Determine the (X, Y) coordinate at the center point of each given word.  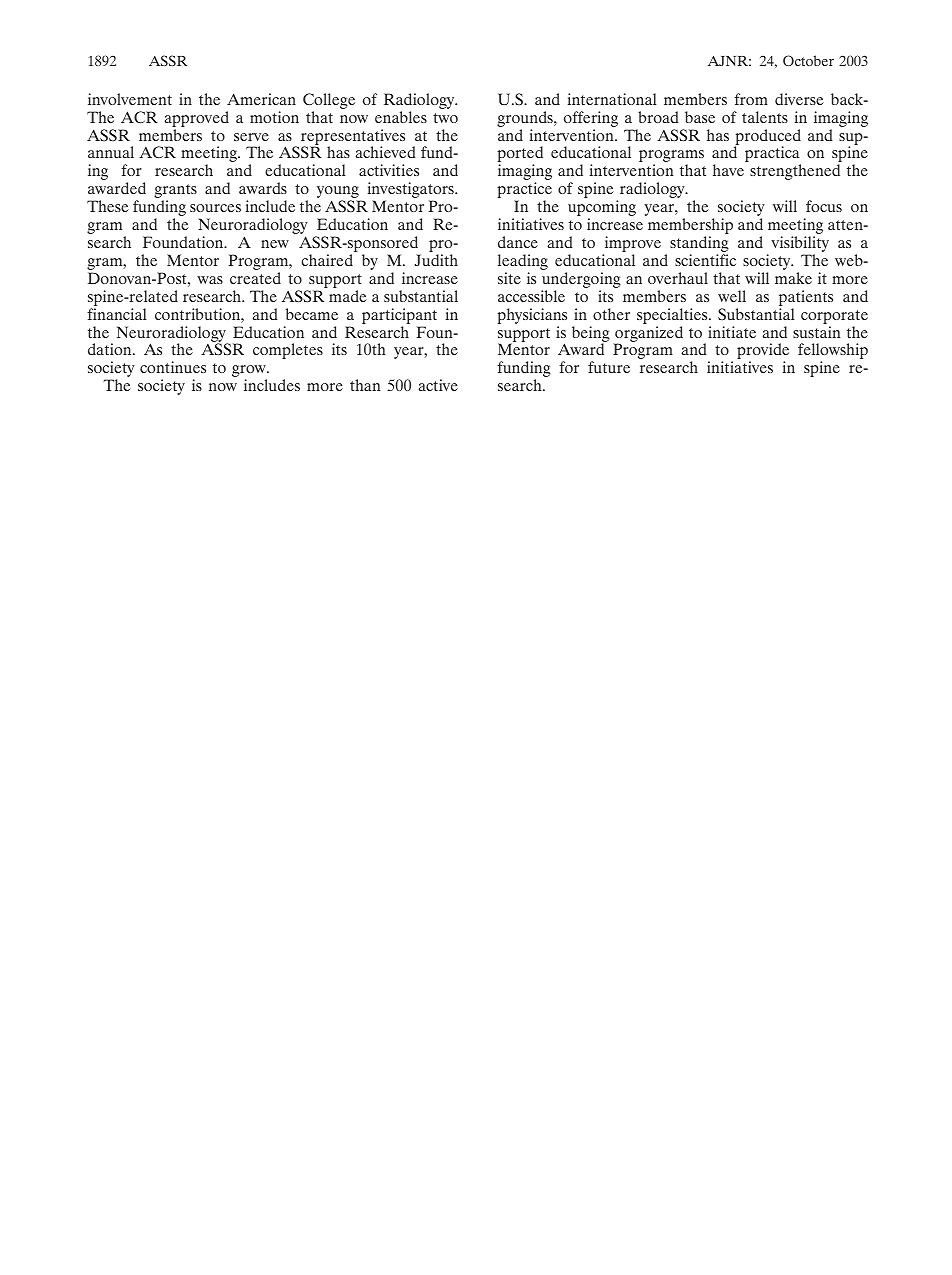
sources (215, 208)
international (612, 99)
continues (173, 367)
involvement (130, 99)
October (808, 60)
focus (824, 206)
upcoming (602, 209)
